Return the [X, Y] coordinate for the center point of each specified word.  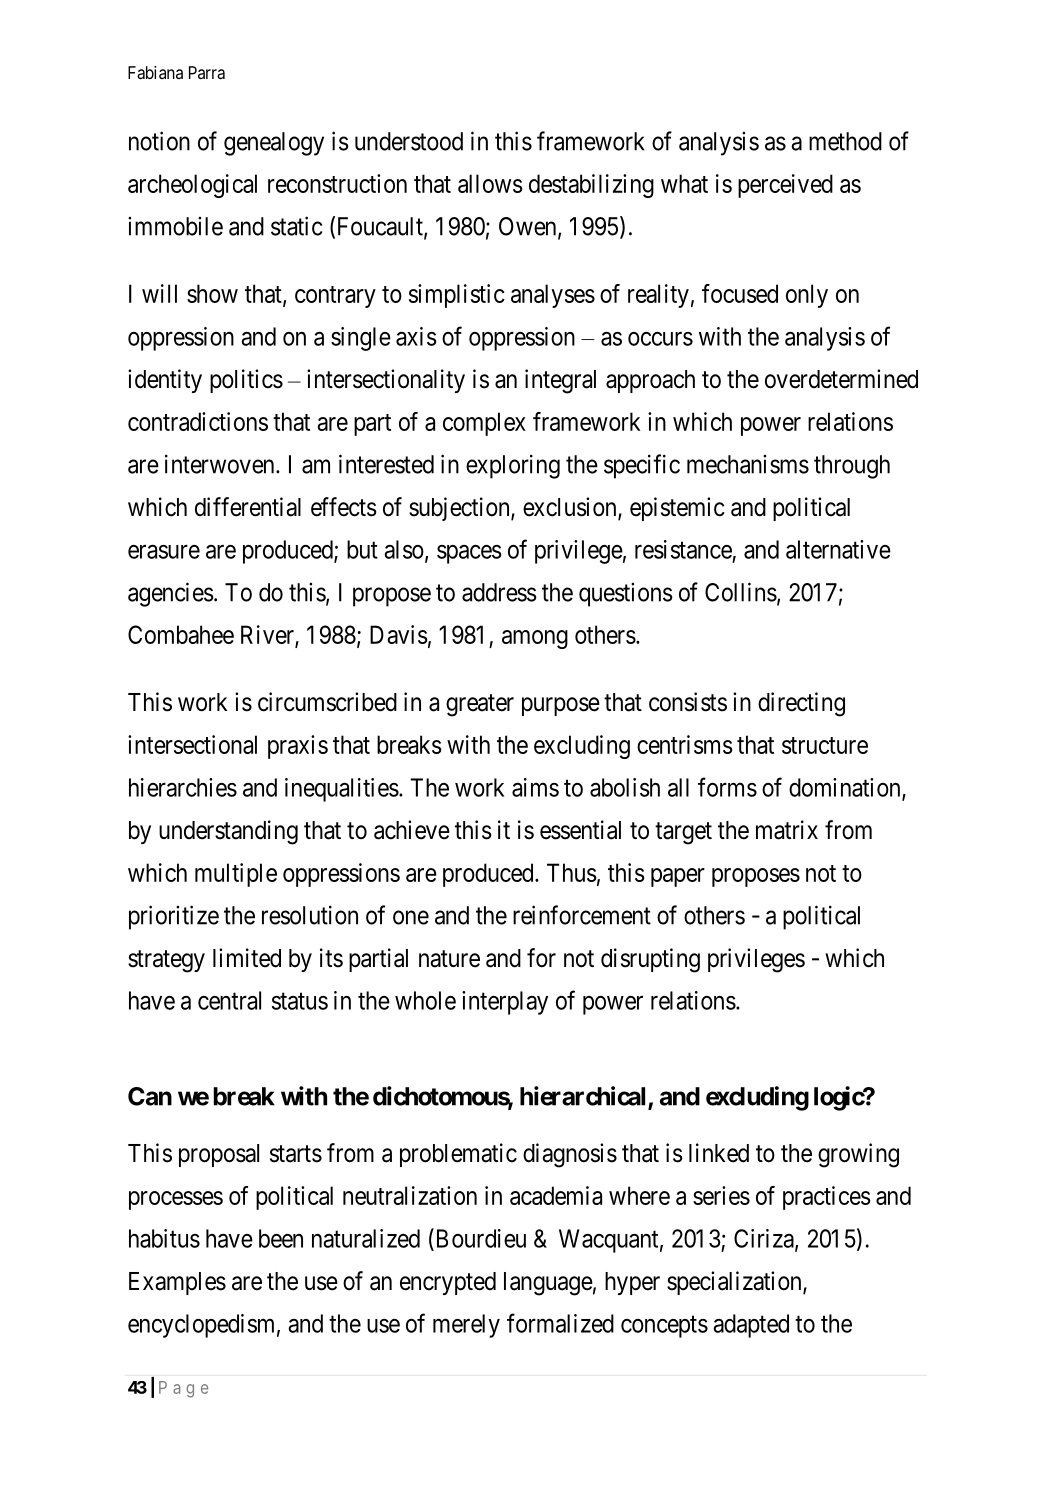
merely [466, 1326]
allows [490, 183]
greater [480, 705]
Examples [177, 1283]
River [268, 636]
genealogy [274, 144]
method [845, 141]
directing [801, 704]
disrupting [650, 960]
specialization [735, 1283]
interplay [505, 1003]
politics [246, 381]
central [229, 1000]
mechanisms [748, 464]
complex [484, 424]
